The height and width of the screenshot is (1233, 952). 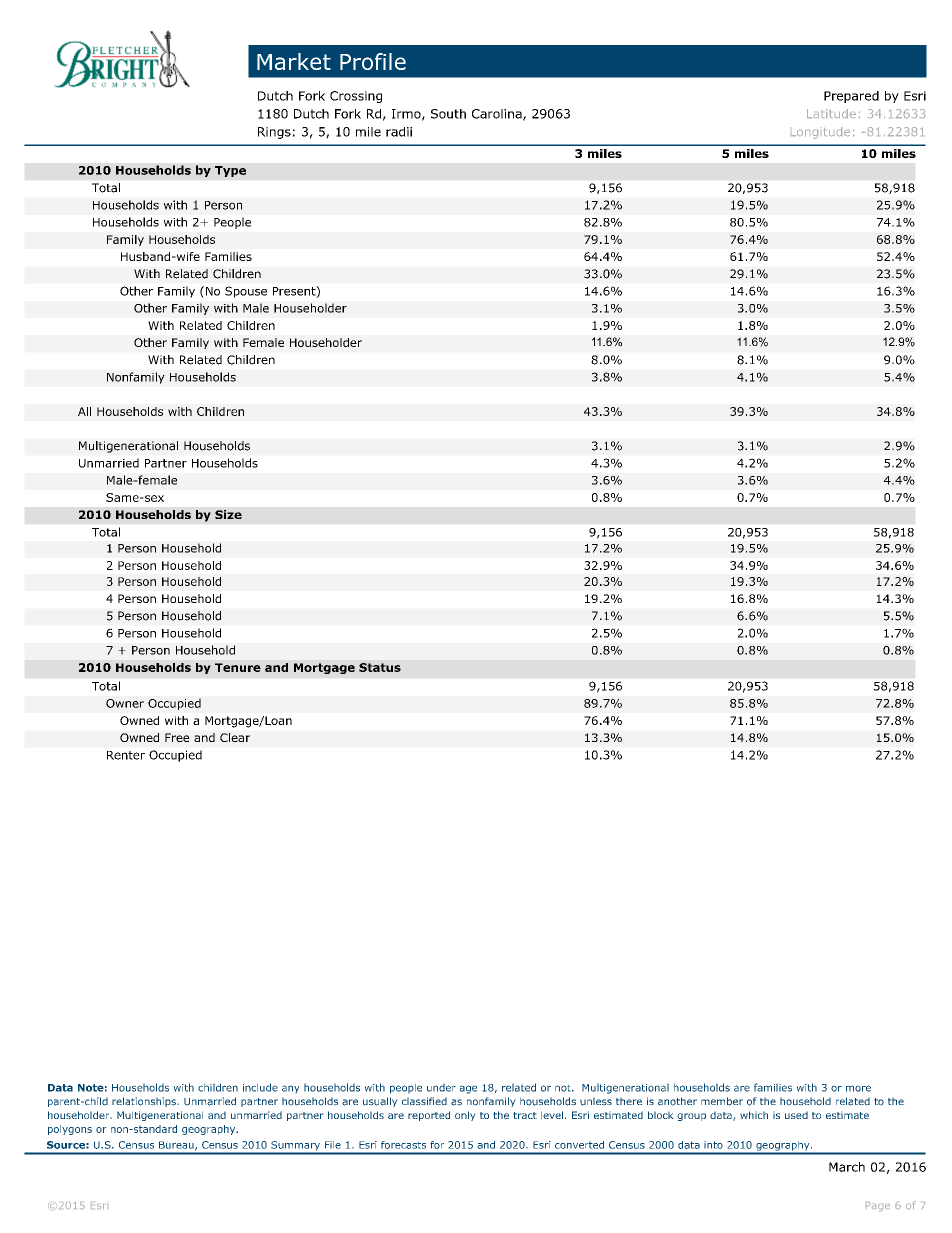 I want to click on Tenure, so click(x=238, y=667).
